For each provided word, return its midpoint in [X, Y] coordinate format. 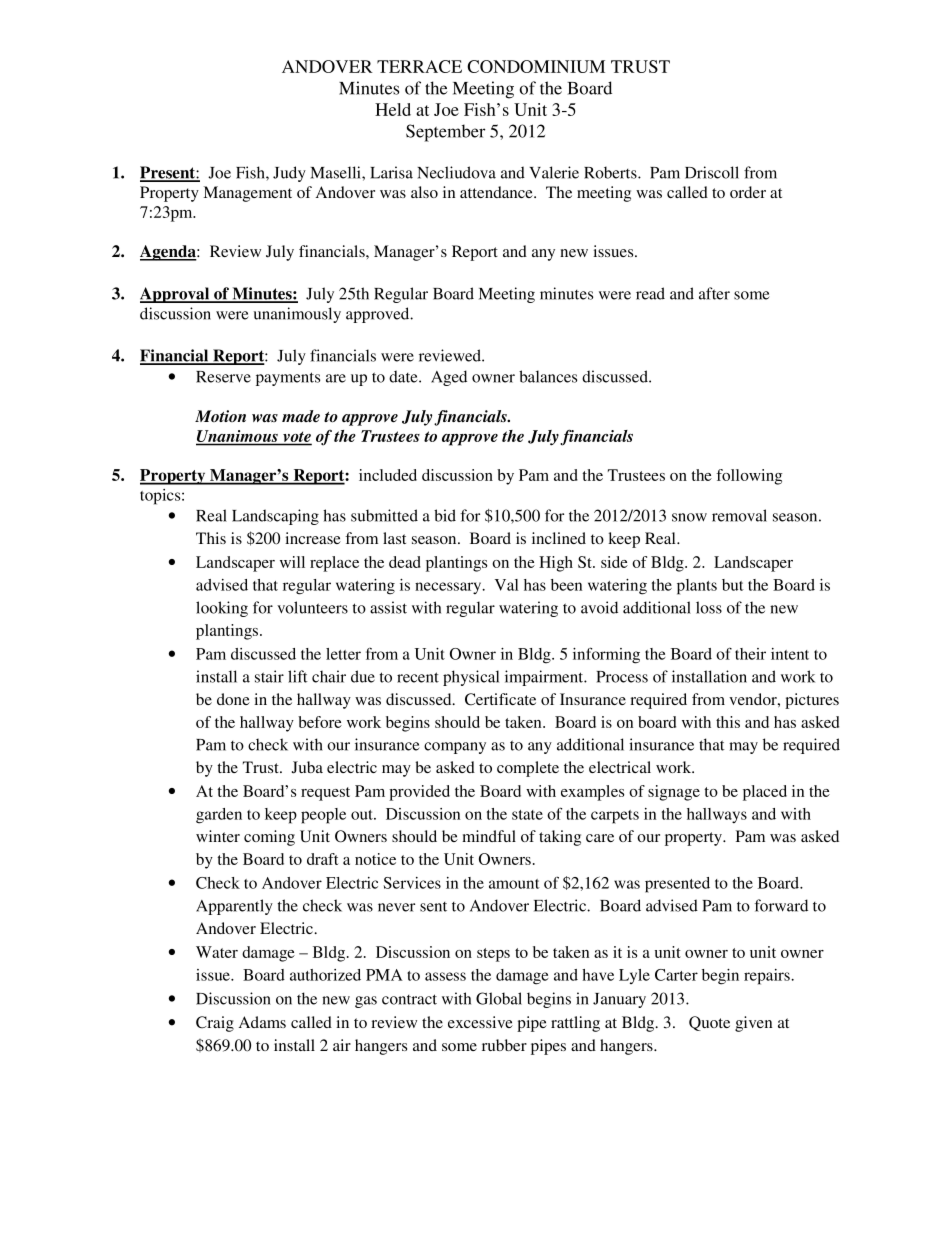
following [749, 477]
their [750, 654]
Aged [449, 378]
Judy [289, 174]
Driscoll [712, 172]
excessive [480, 1022]
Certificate [500, 699]
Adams [262, 1022]
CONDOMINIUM [536, 66]
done [233, 699]
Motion [220, 416]
